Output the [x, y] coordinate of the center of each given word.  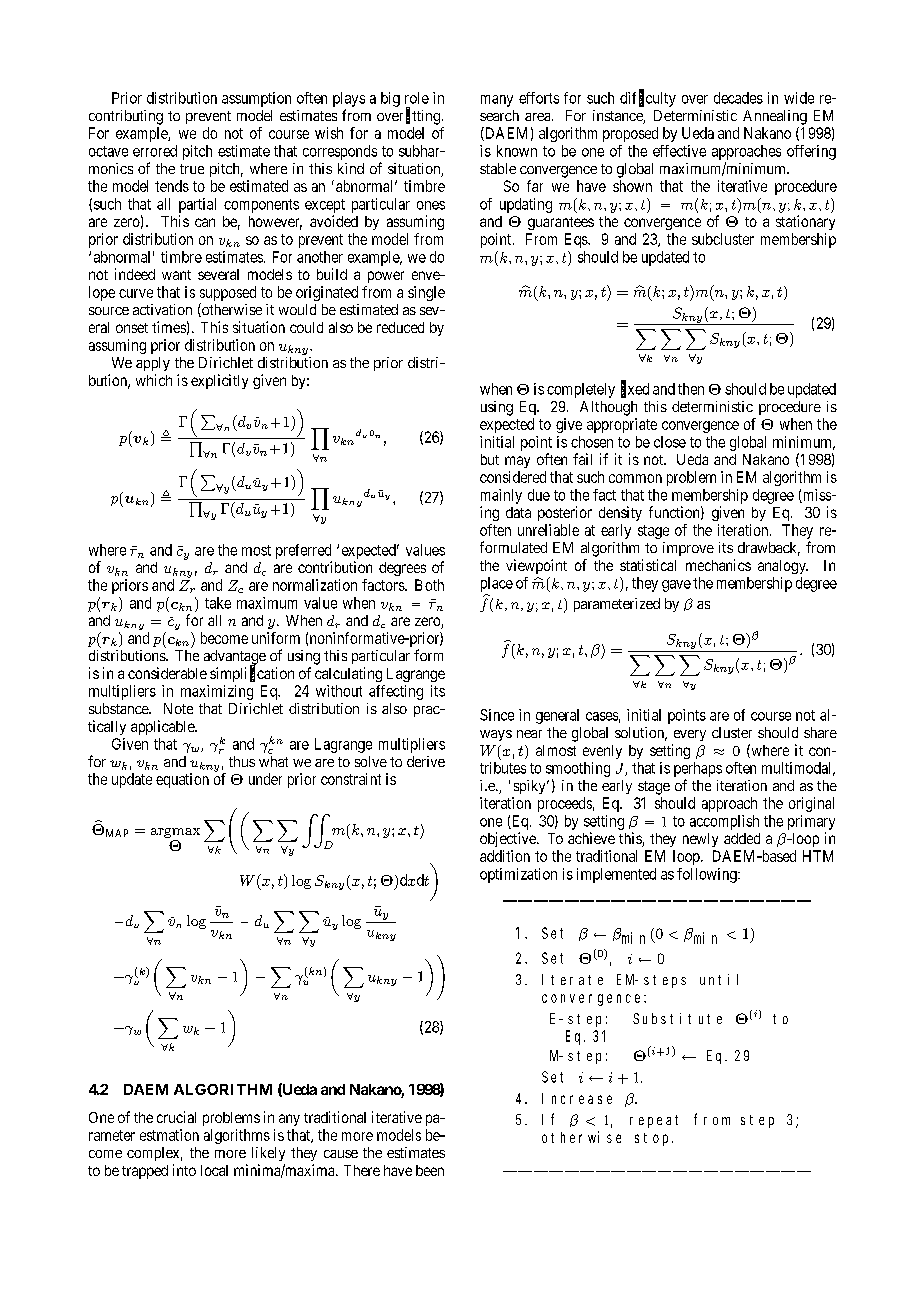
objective [509, 839]
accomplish [724, 822]
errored [155, 151]
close [670, 442]
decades [738, 98]
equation [182, 780]
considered [513, 477]
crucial [176, 1117]
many [497, 101]
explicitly [219, 381]
